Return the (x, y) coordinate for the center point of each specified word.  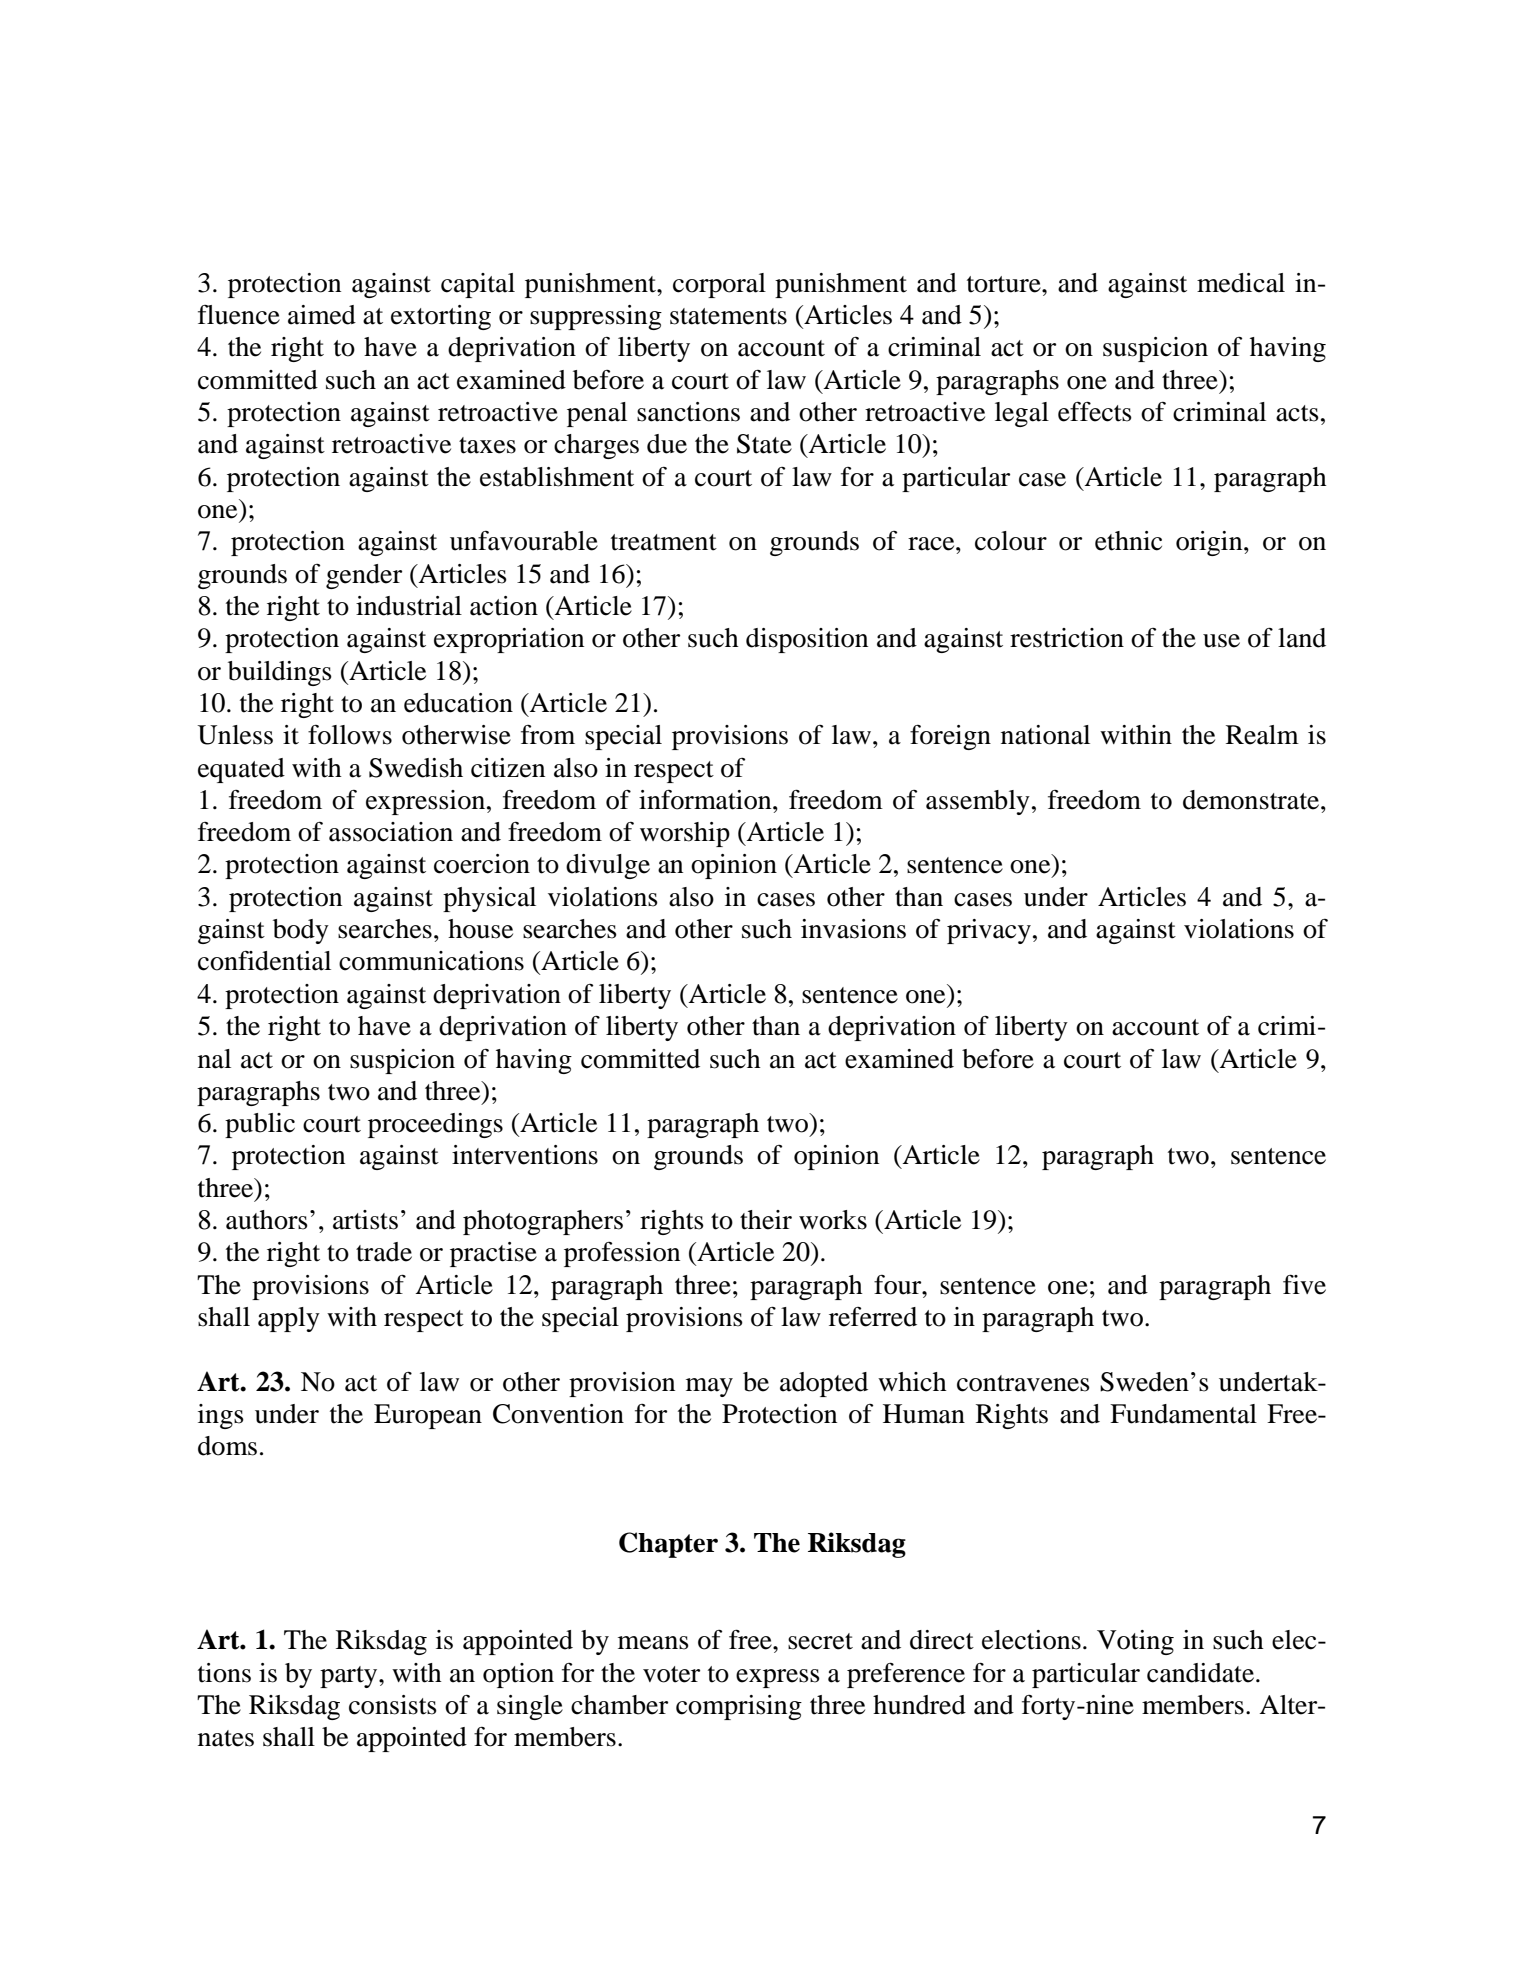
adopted (824, 1384)
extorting (441, 317)
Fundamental (1183, 1414)
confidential (264, 961)
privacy (989, 931)
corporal (719, 285)
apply (289, 1319)
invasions (853, 929)
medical (1241, 283)
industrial (409, 606)
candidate (1202, 1673)
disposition (807, 640)
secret (820, 1641)
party (350, 1677)
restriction (1067, 638)
